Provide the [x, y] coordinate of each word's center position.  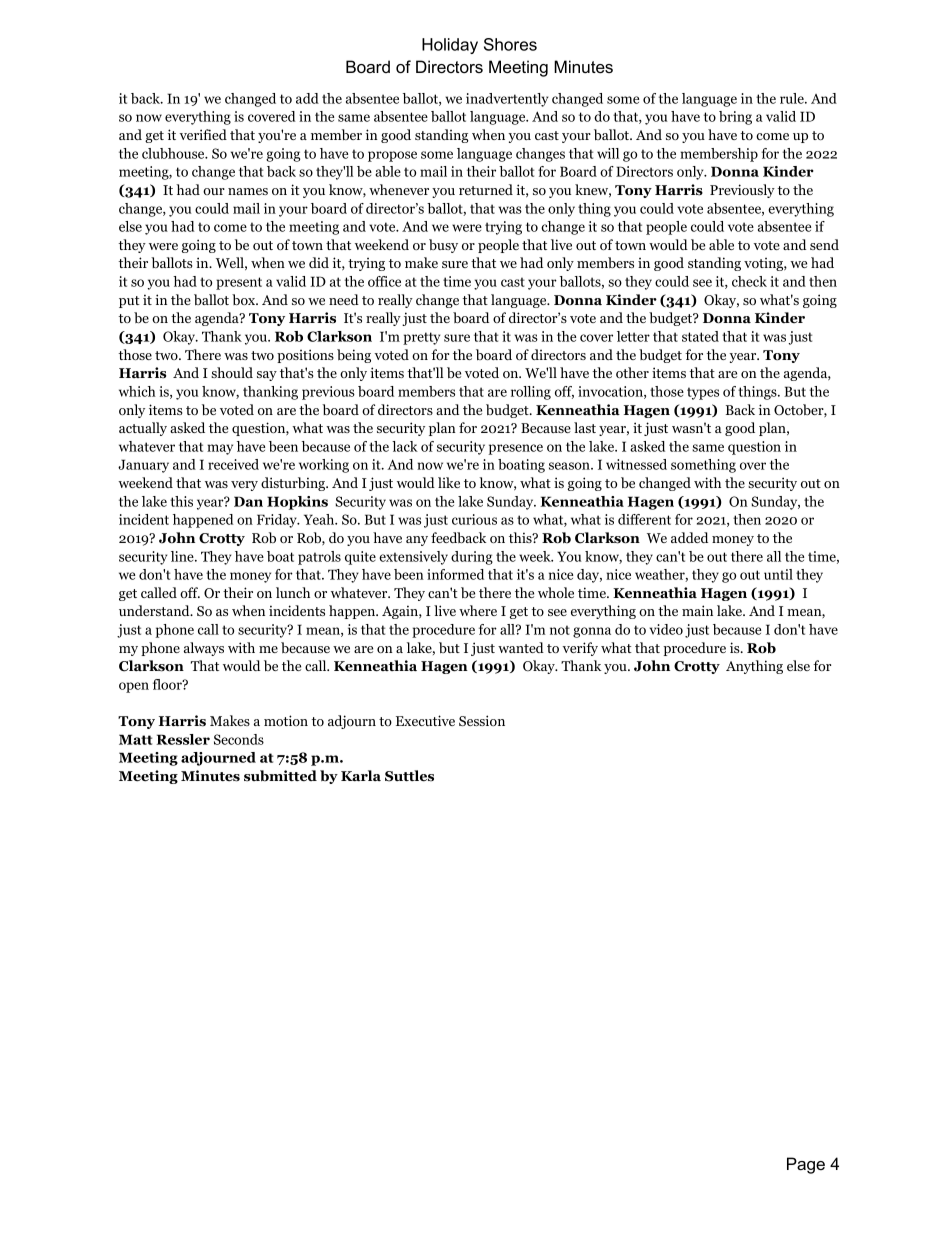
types [703, 393]
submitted [280, 776]
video [666, 629]
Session [482, 720]
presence [516, 449]
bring [735, 118]
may [220, 449]
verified [203, 134]
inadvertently [507, 100]
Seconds [239, 739]
